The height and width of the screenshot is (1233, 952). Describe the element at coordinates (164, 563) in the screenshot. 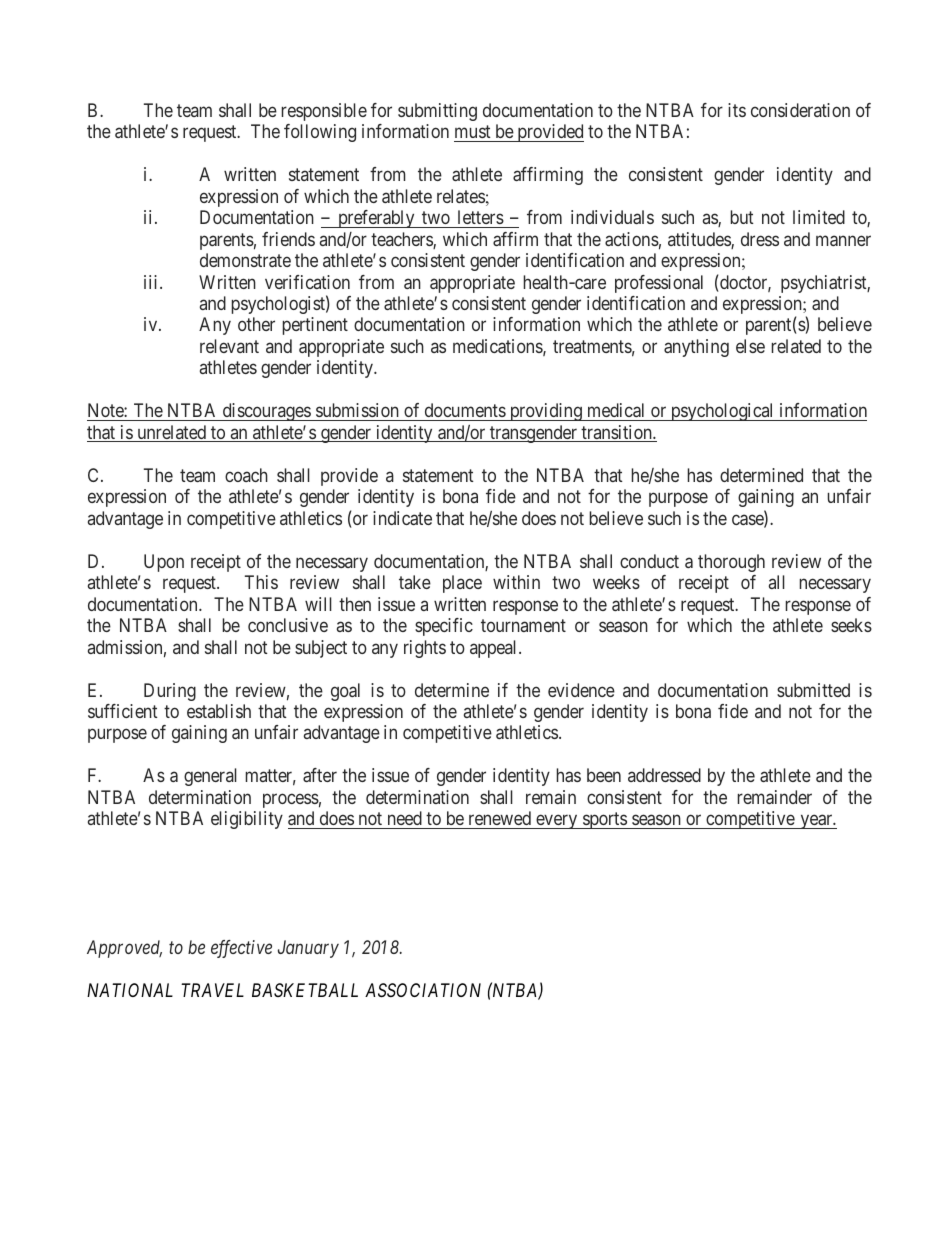

I see `Upon` at that location.
